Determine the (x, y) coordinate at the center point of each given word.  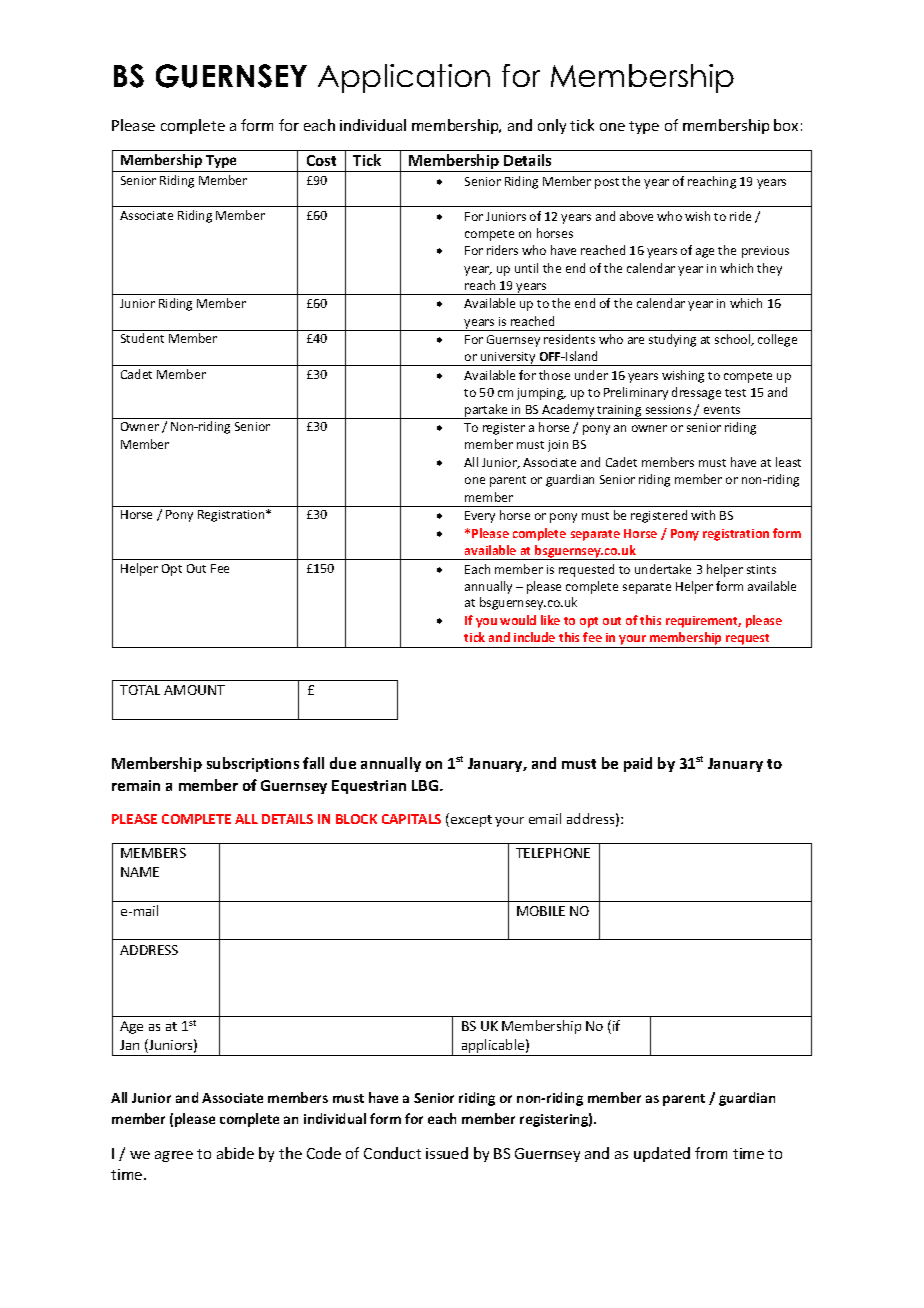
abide (235, 1153)
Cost (321, 160)
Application (404, 78)
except (471, 821)
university (508, 359)
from (711, 1153)
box (786, 125)
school (734, 340)
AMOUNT (194, 690)
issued (447, 1153)
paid (638, 764)
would (518, 620)
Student (142, 338)
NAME (140, 872)
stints (761, 569)
